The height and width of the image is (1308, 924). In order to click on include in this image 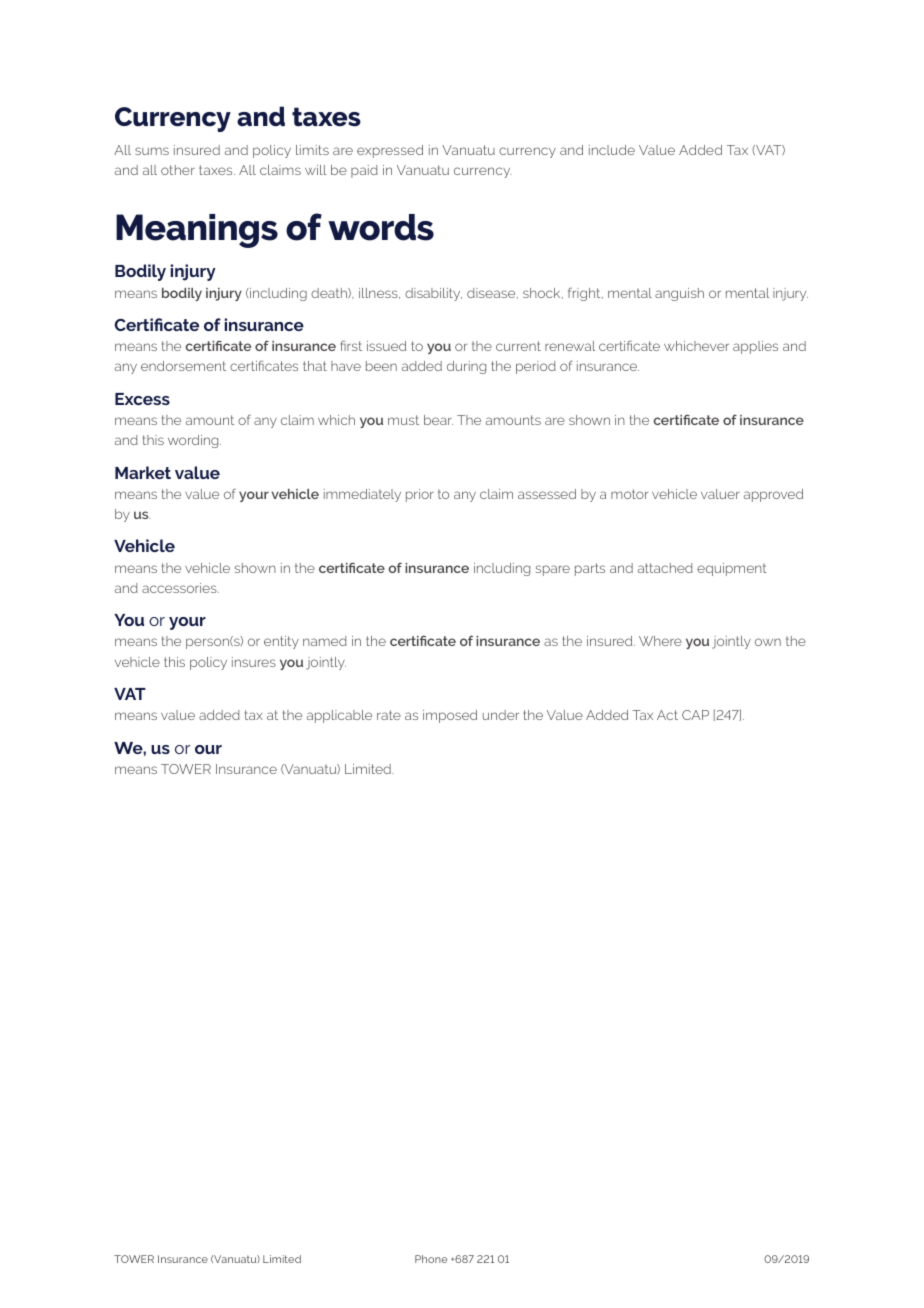, I will do `click(612, 150)`.
